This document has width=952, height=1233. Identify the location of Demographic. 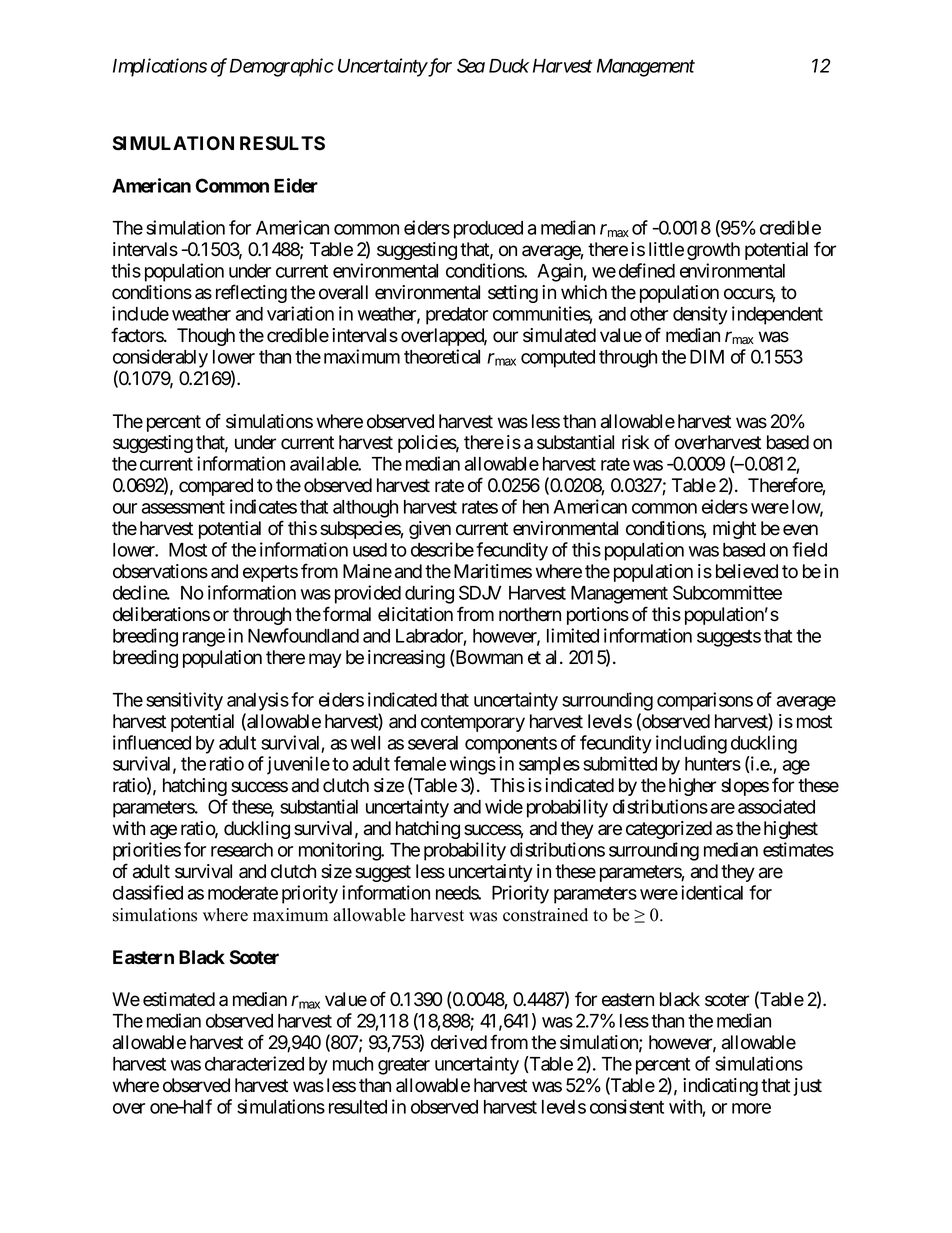
(282, 67).
